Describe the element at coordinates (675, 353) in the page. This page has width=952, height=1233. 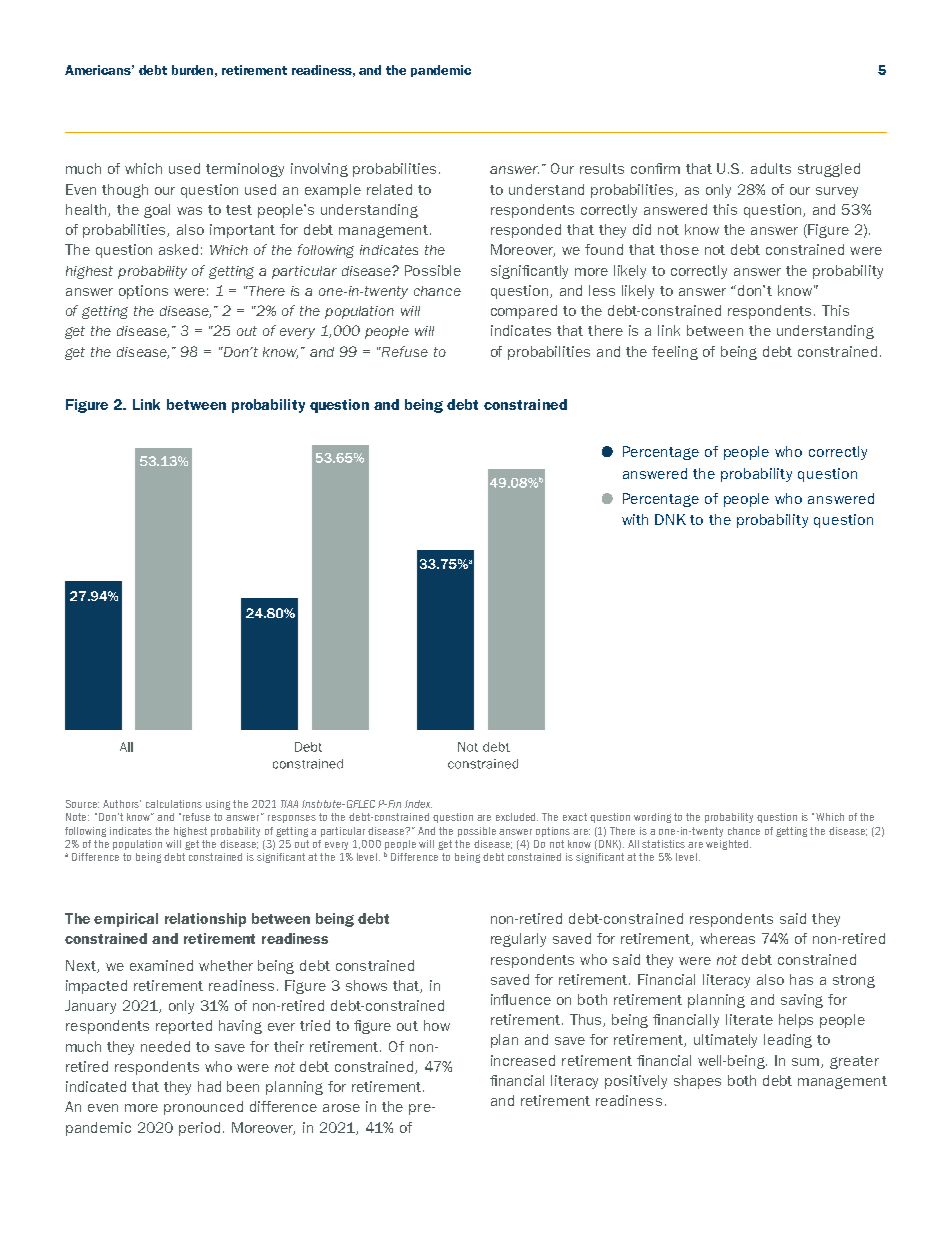
I see `feeling` at that location.
